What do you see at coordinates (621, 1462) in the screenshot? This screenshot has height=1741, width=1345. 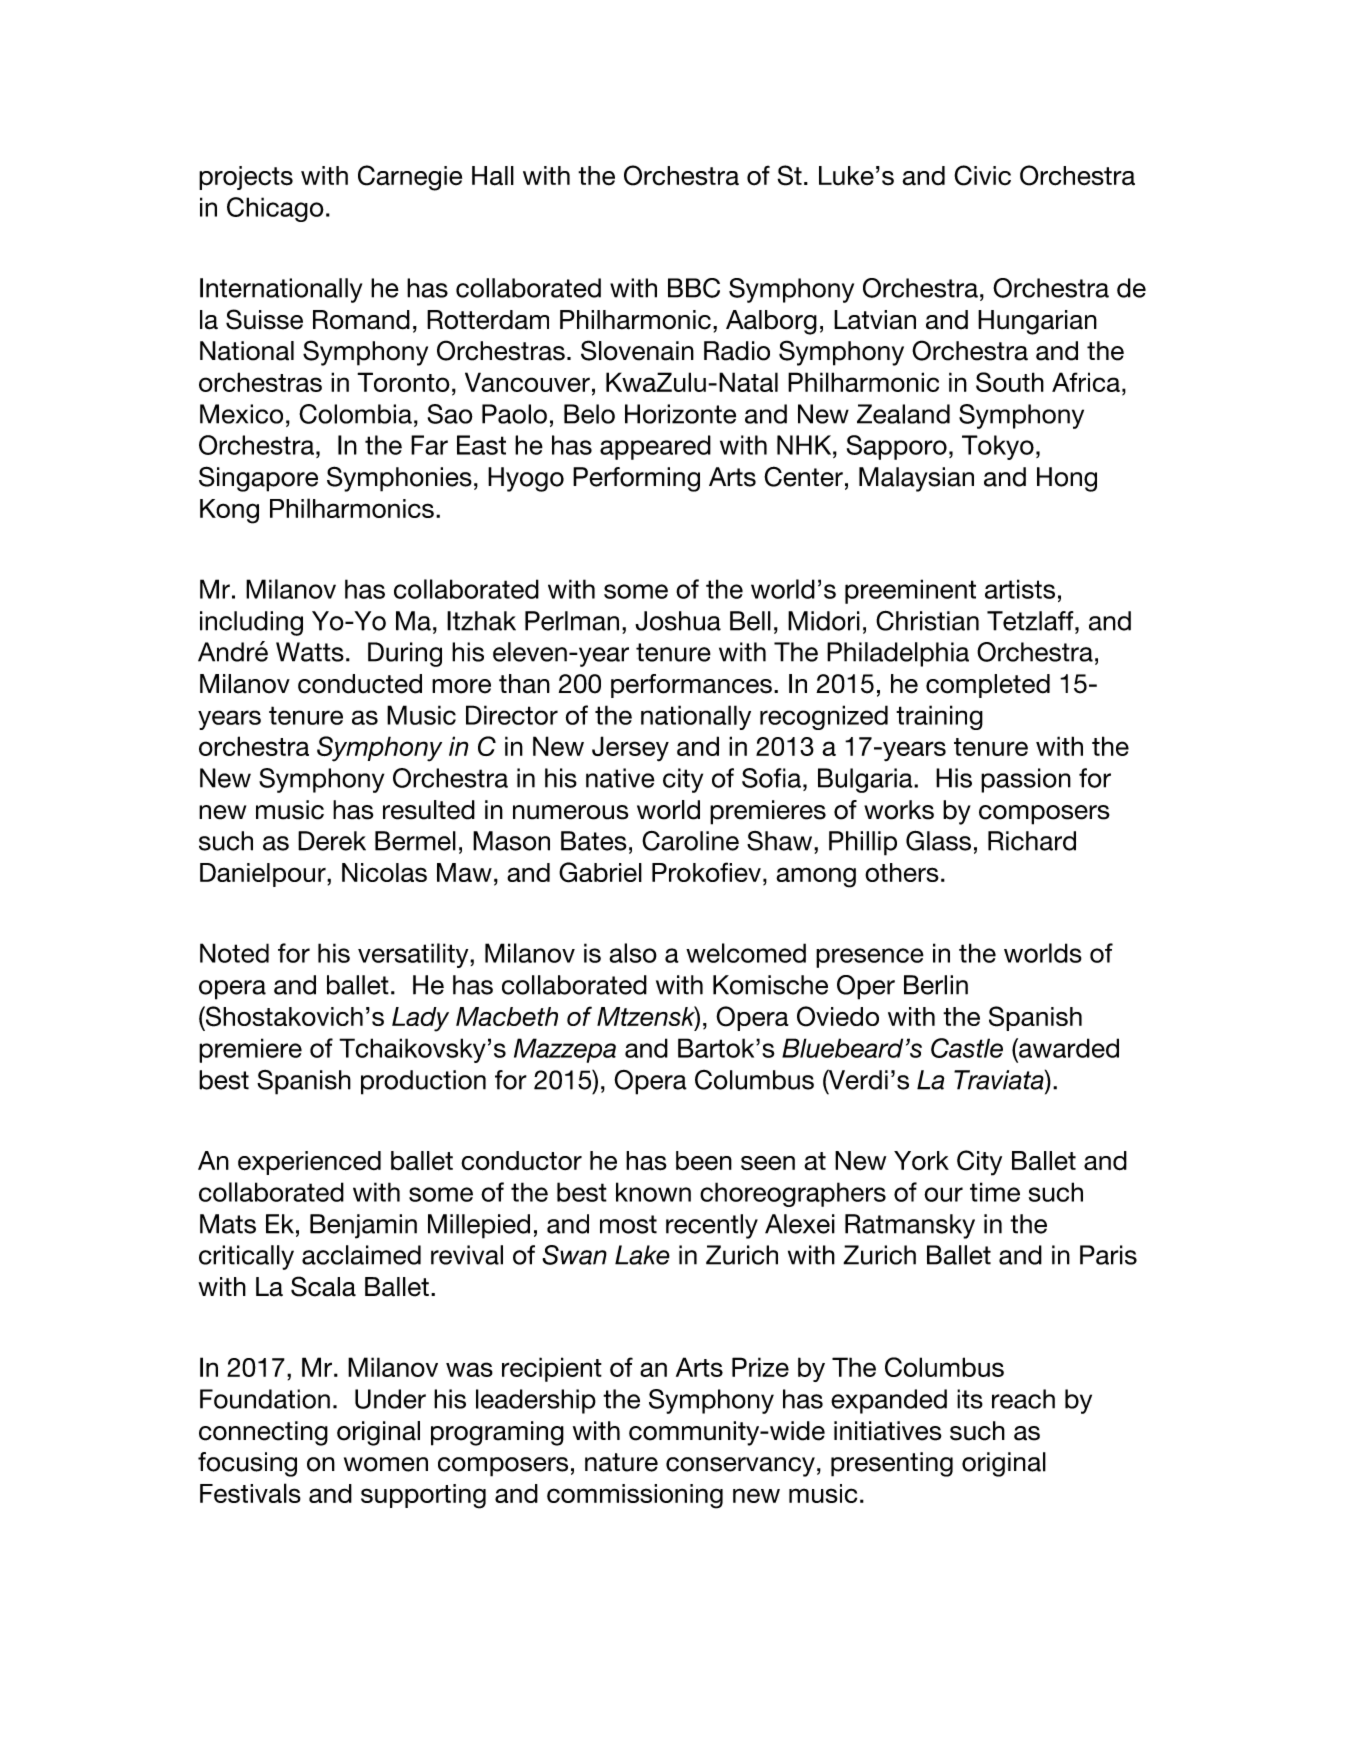 I see `nature` at bounding box center [621, 1462].
